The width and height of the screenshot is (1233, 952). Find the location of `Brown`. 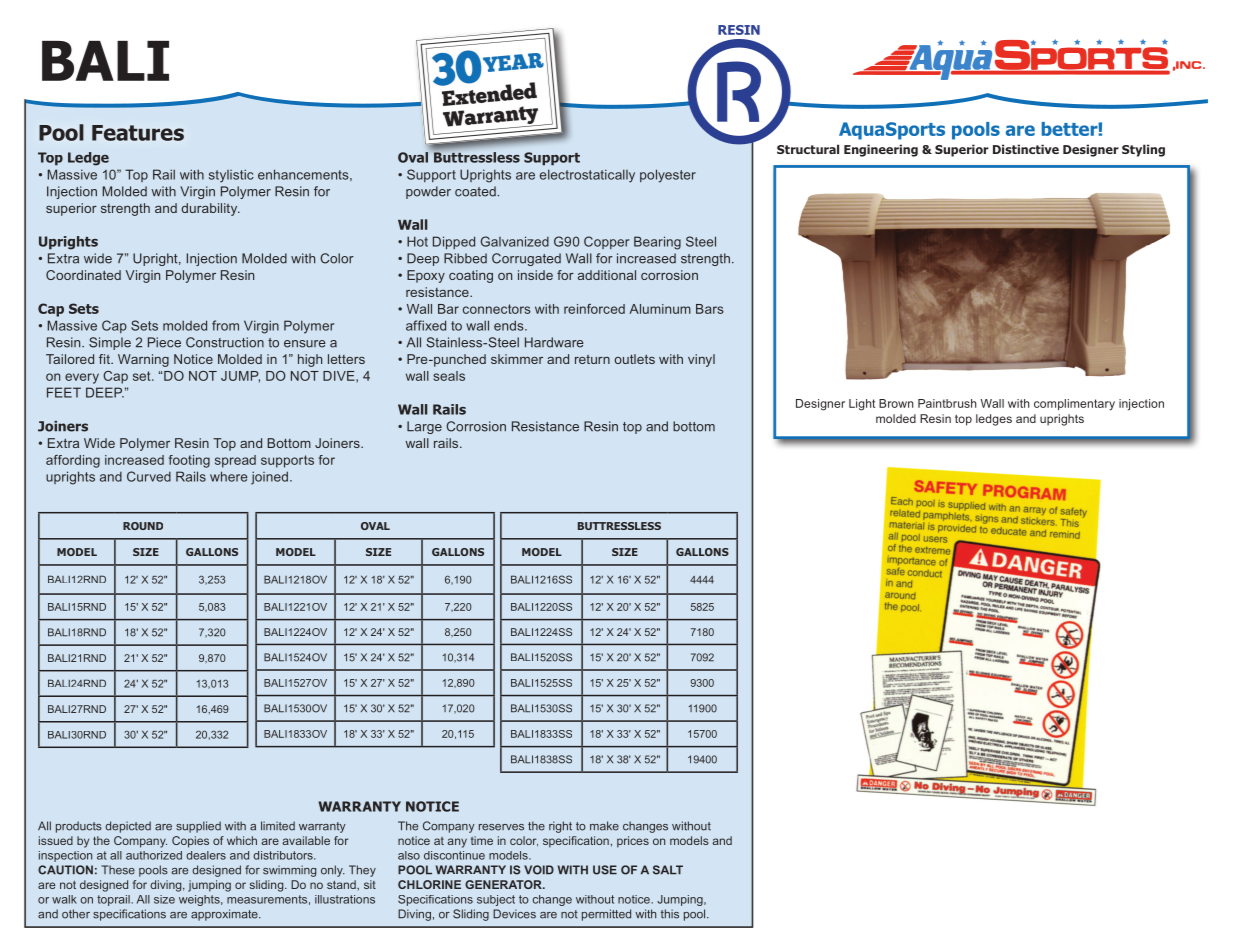

Brown is located at coordinates (896, 403).
